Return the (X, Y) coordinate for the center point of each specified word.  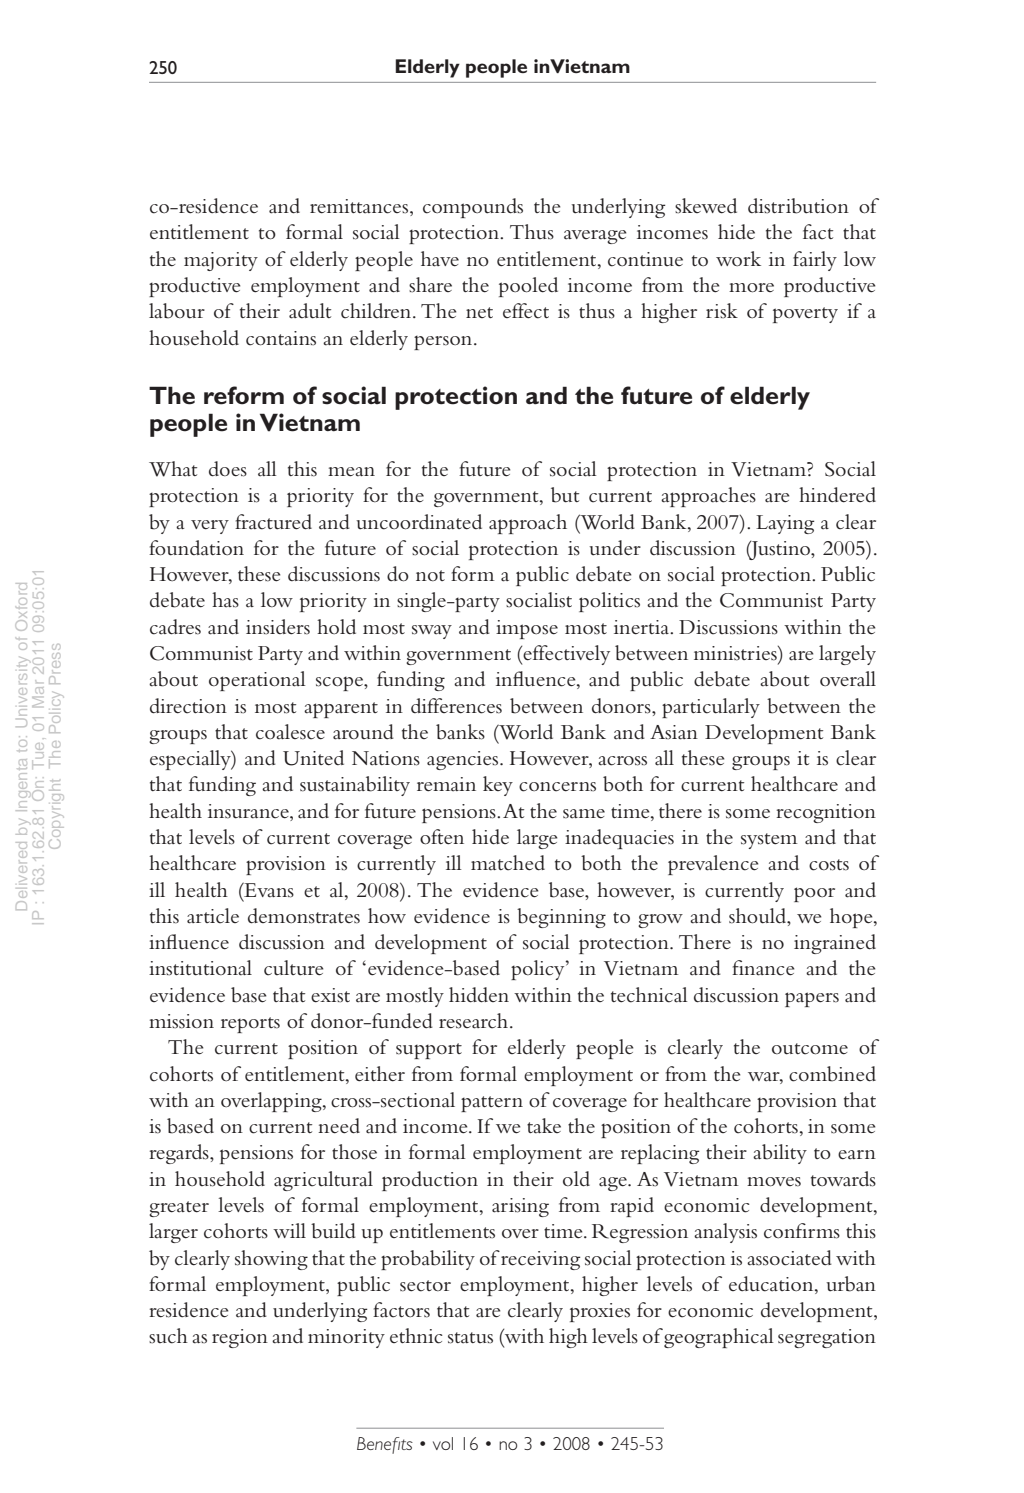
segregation (827, 1338)
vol (443, 1443)
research (475, 1021)
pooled (528, 287)
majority (221, 261)
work (738, 258)
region (240, 1338)
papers (812, 999)
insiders (278, 627)
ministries (736, 654)
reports (250, 1025)
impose (527, 629)
